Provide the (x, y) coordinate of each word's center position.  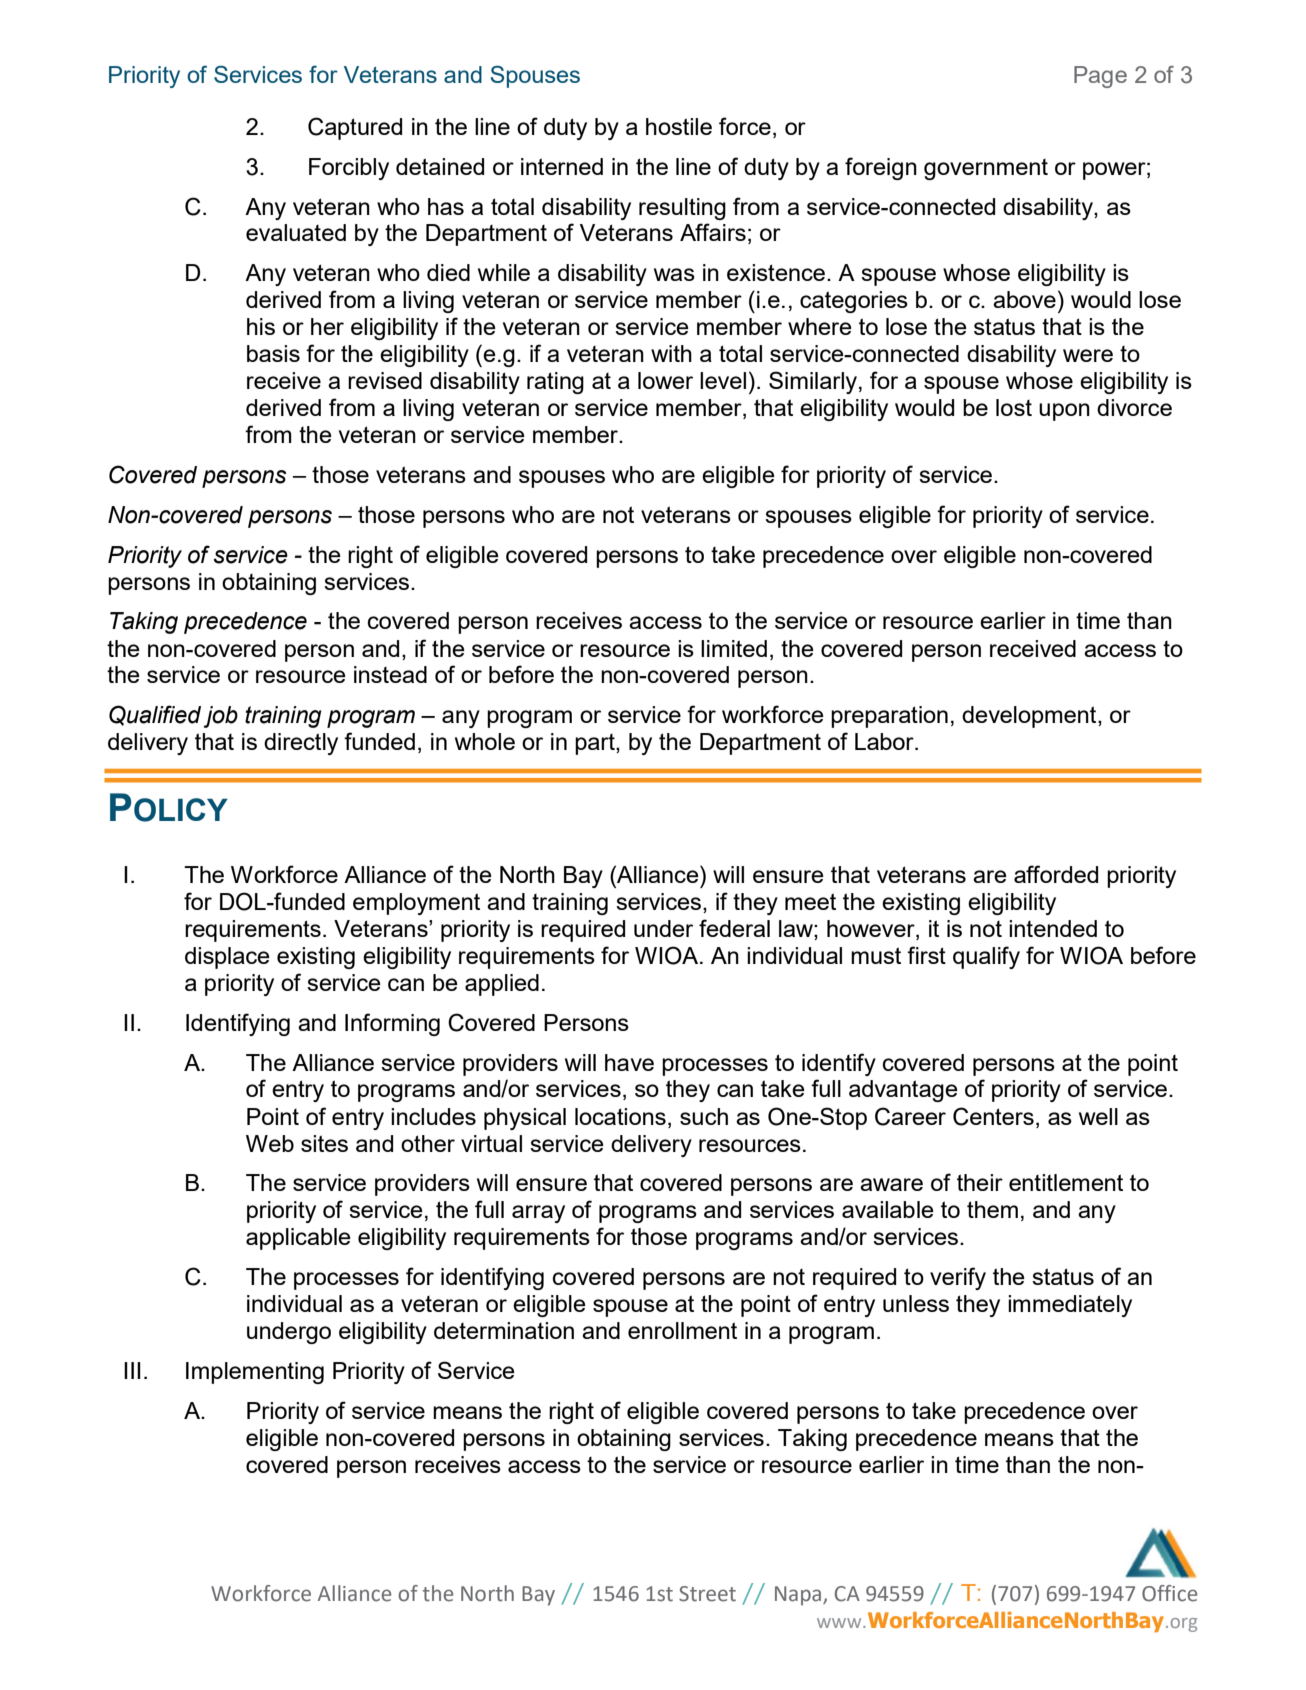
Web (270, 1143)
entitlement (1066, 1182)
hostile (679, 126)
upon (1064, 412)
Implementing (255, 1373)
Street (707, 1594)
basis (273, 353)
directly (301, 744)
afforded (1056, 874)
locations (620, 1116)
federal (734, 928)
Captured (355, 128)
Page (1100, 77)
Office (1169, 1593)
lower (665, 380)
